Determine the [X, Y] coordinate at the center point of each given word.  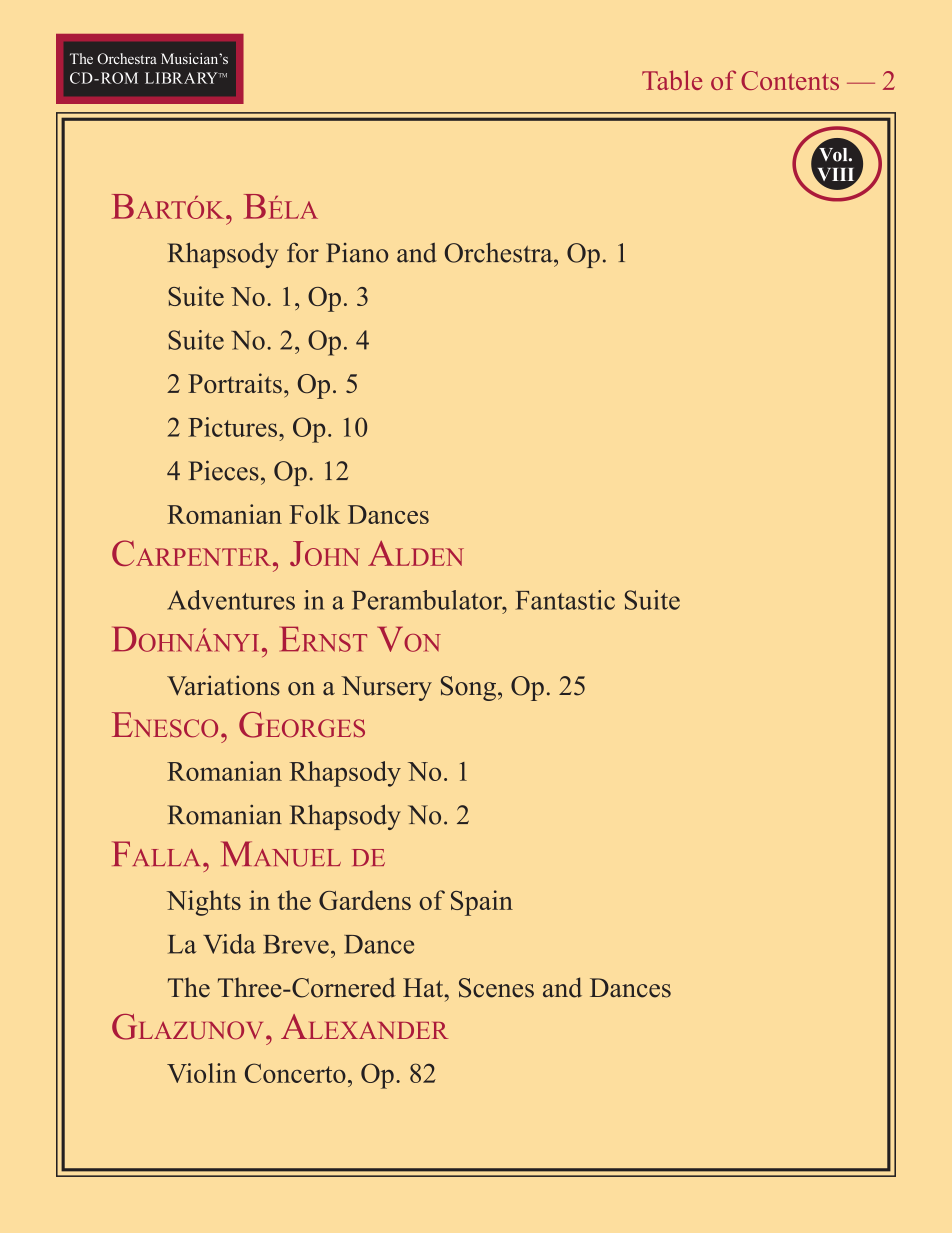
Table [672, 80]
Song [470, 688]
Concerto [295, 1073]
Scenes [496, 988]
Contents [790, 80]
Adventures [231, 600]
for [303, 252]
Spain [482, 903]
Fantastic [565, 600]
